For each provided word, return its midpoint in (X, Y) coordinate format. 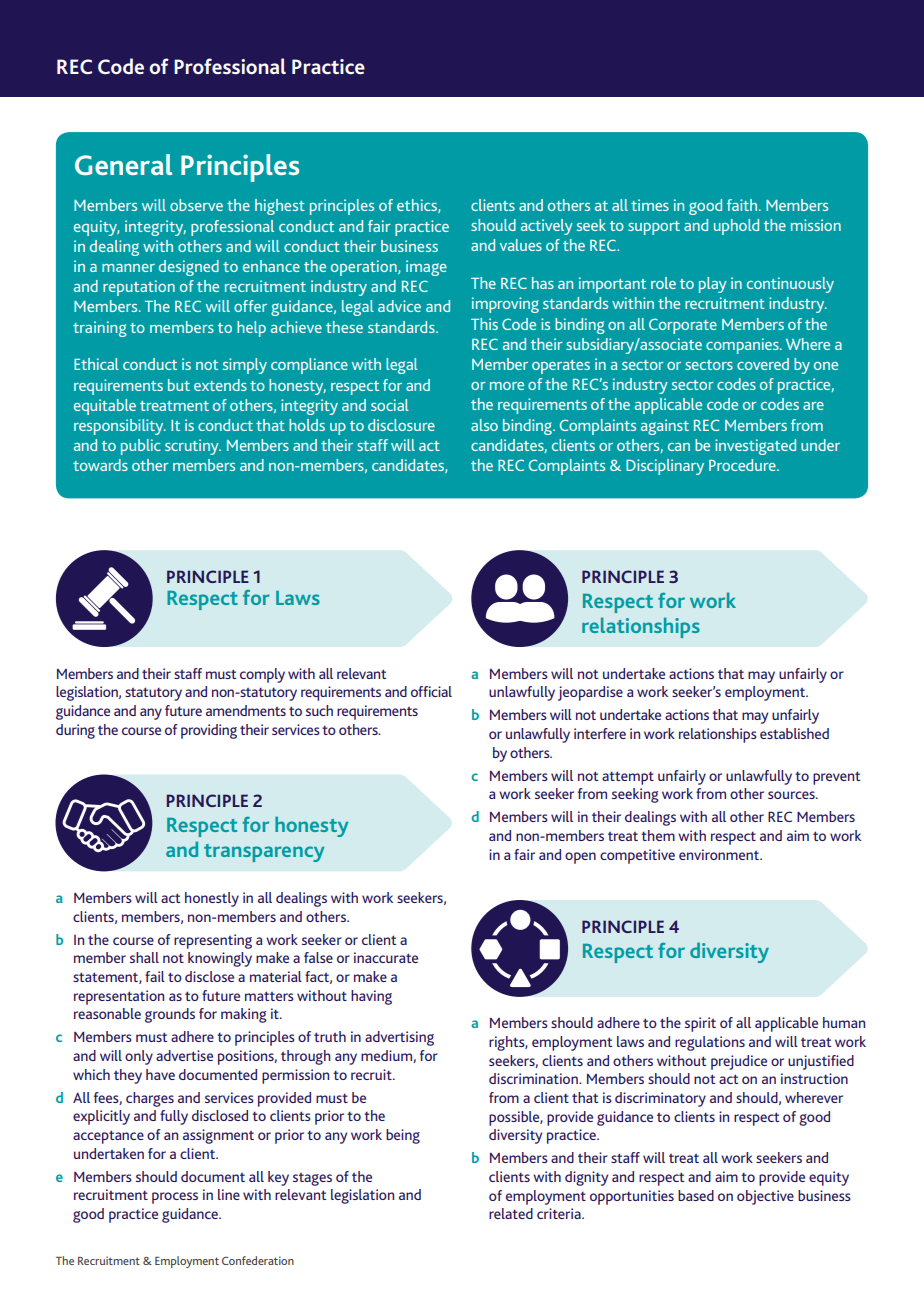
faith (742, 205)
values (521, 245)
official (431, 691)
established (794, 733)
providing (209, 731)
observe (196, 205)
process (175, 1198)
